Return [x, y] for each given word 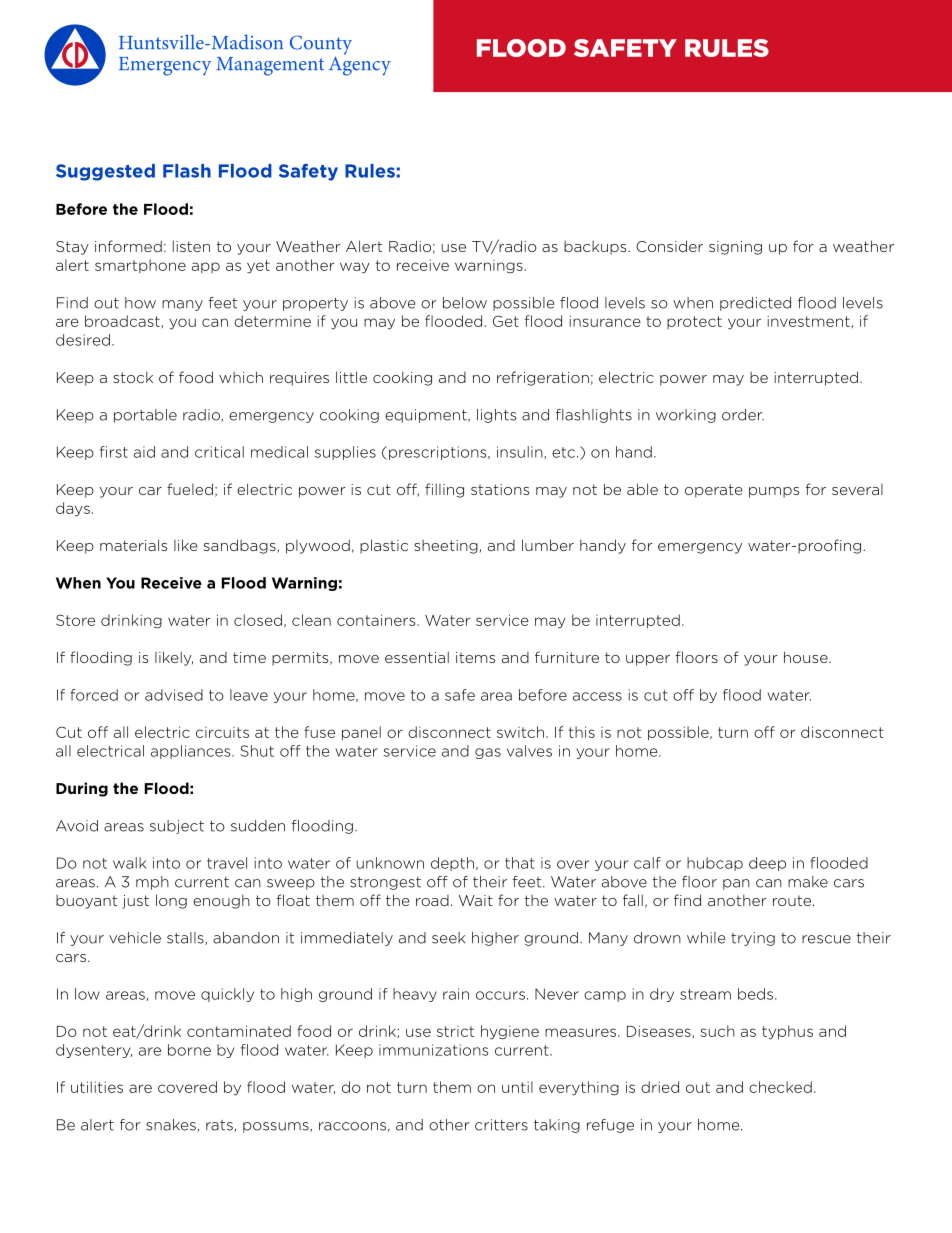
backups [596, 248]
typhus [787, 1032]
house [807, 657]
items [475, 657]
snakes [171, 1125]
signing [735, 248]
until [517, 1087]
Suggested [105, 172]
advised [174, 695]
